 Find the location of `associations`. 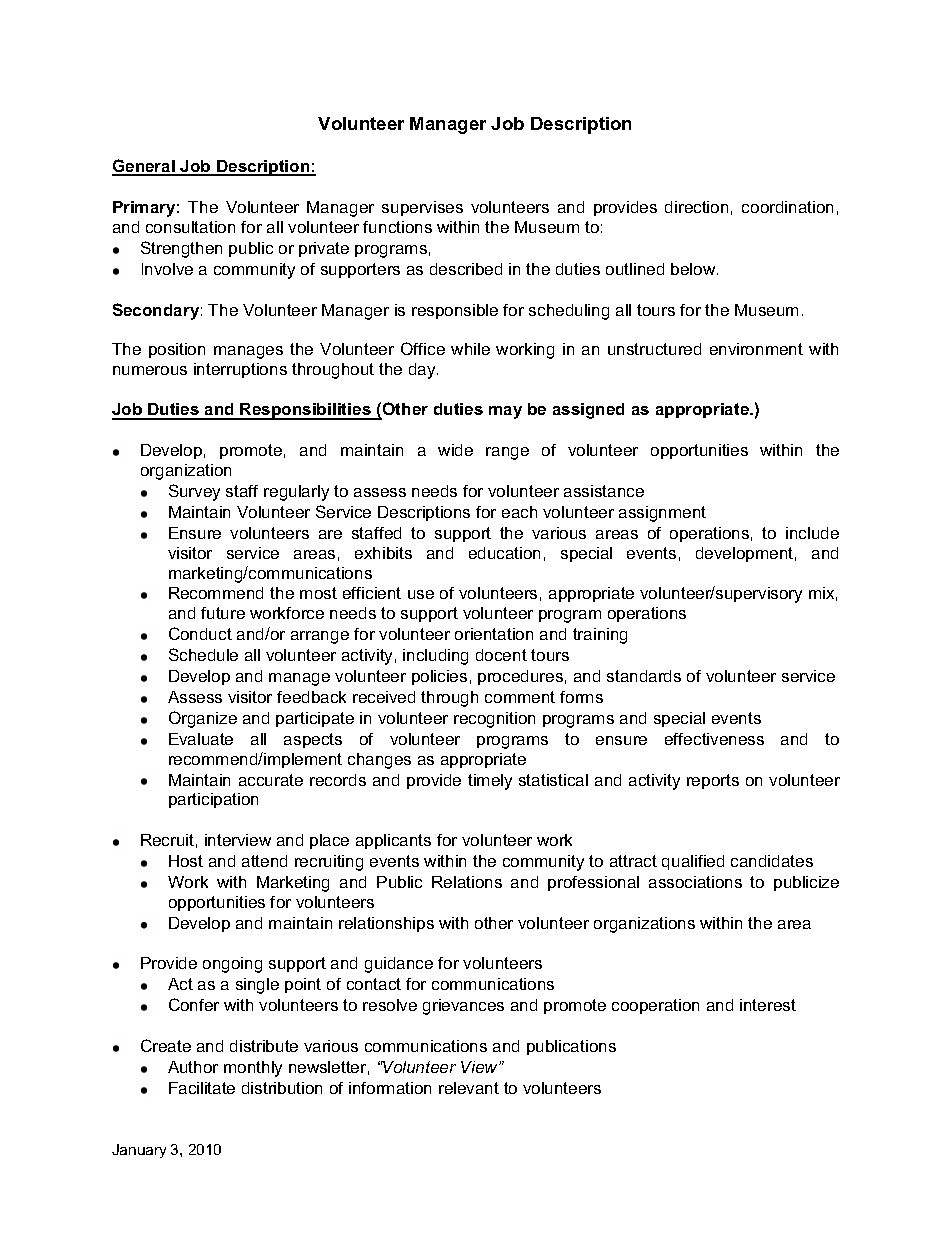

associations is located at coordinates (695, 882).
